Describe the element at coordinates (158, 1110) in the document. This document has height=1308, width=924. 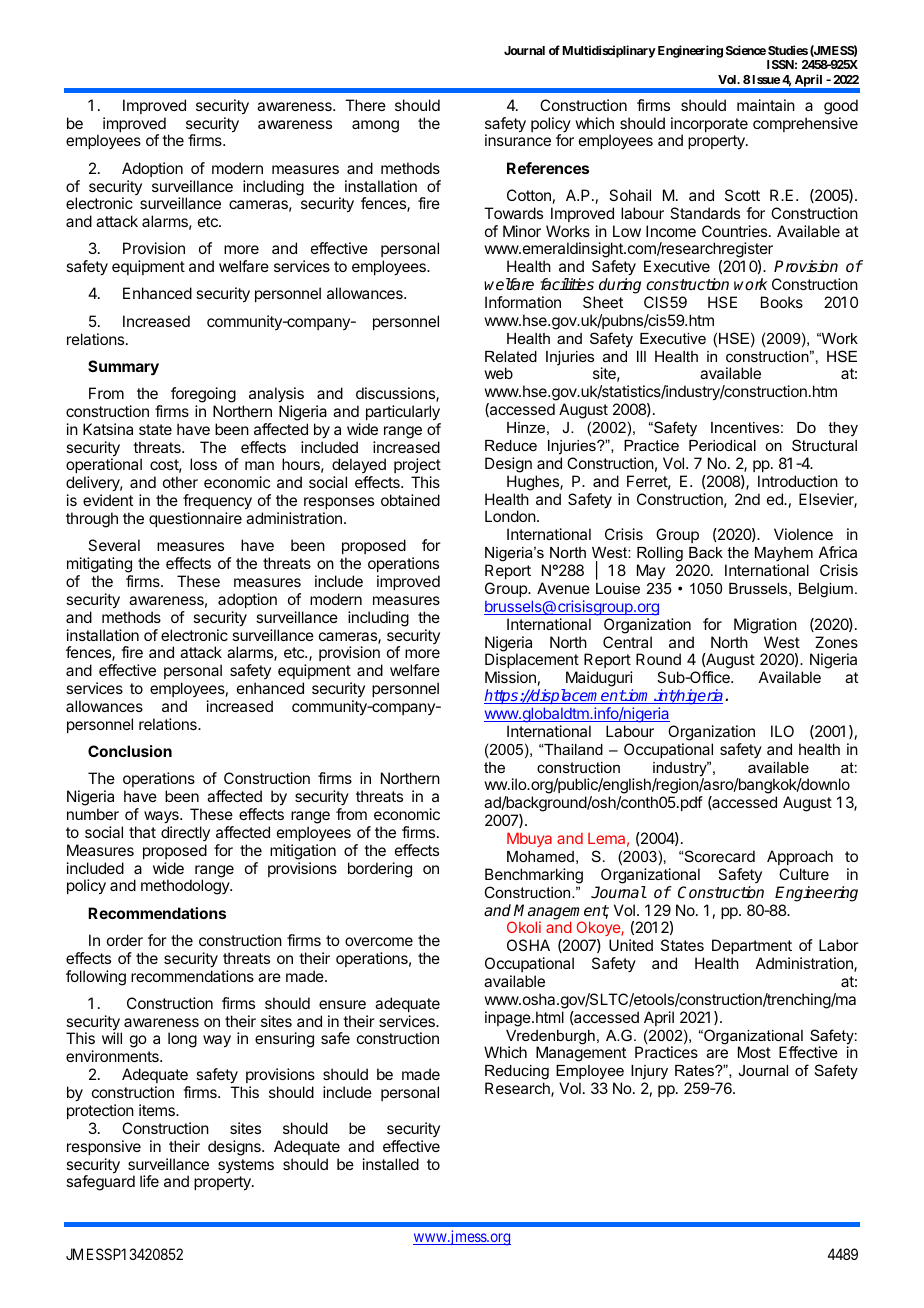
I see `items` at that location.
